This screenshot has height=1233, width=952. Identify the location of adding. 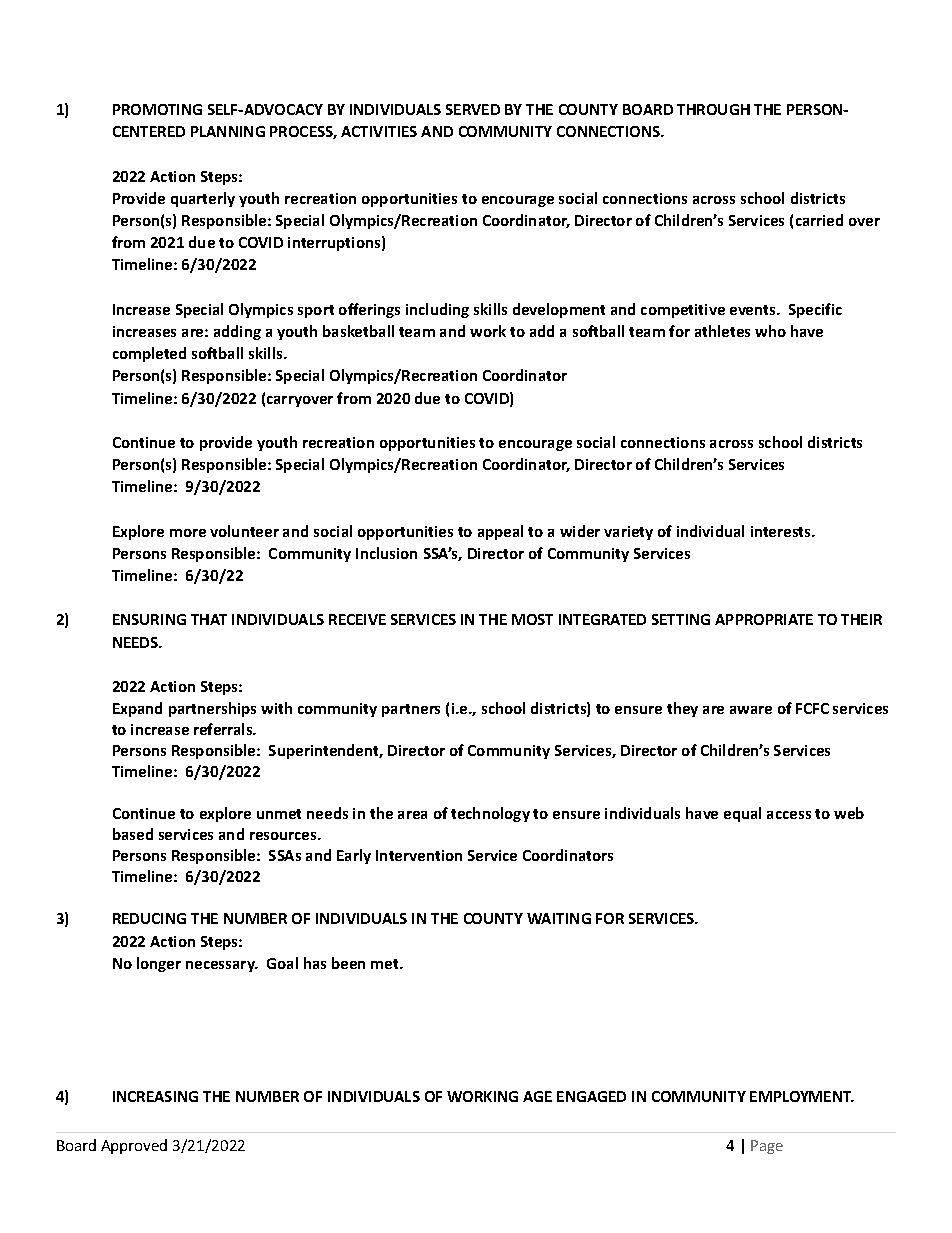
(237, 332).
